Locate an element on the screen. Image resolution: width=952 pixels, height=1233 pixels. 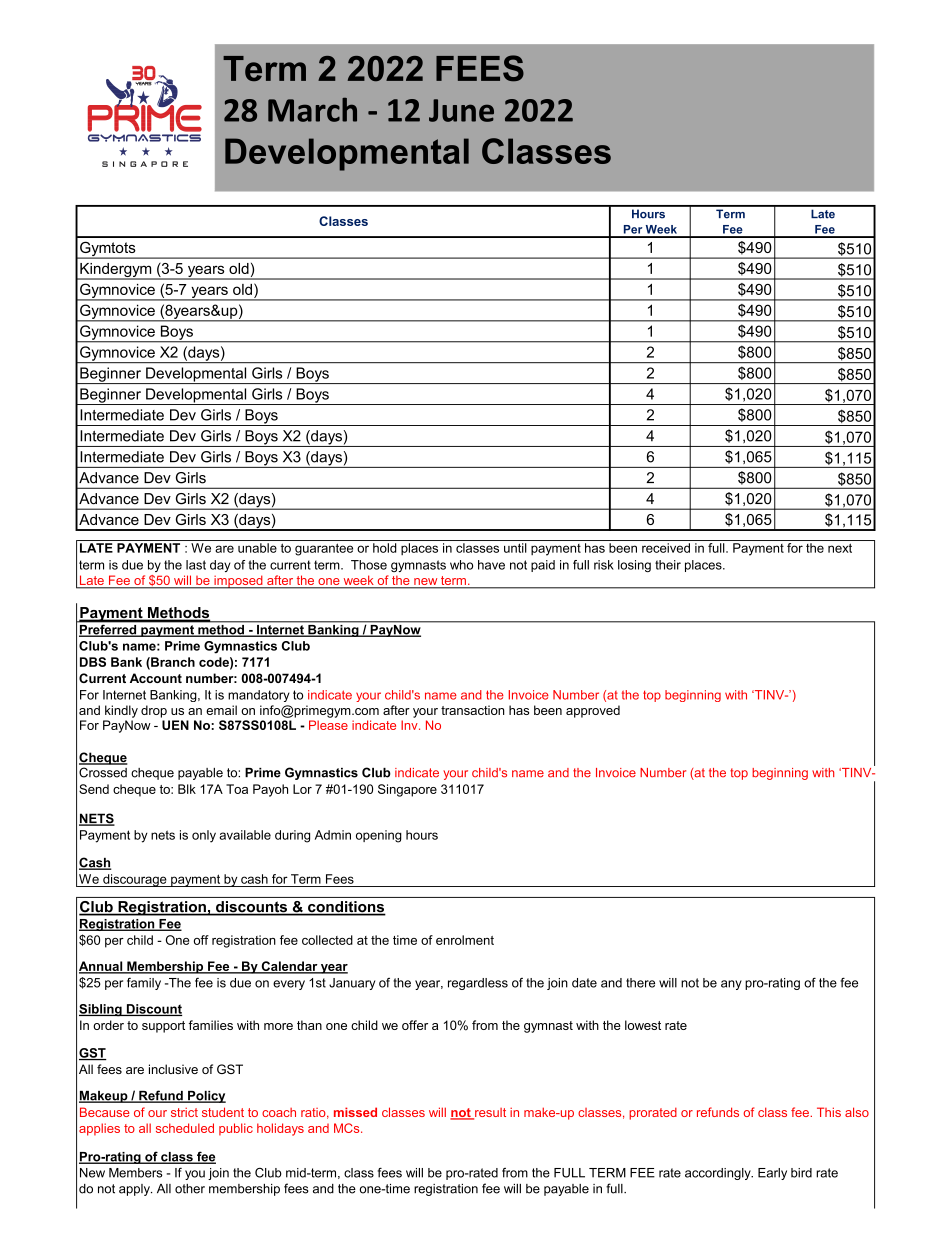
missed is located at coordinates (355, 1112).
